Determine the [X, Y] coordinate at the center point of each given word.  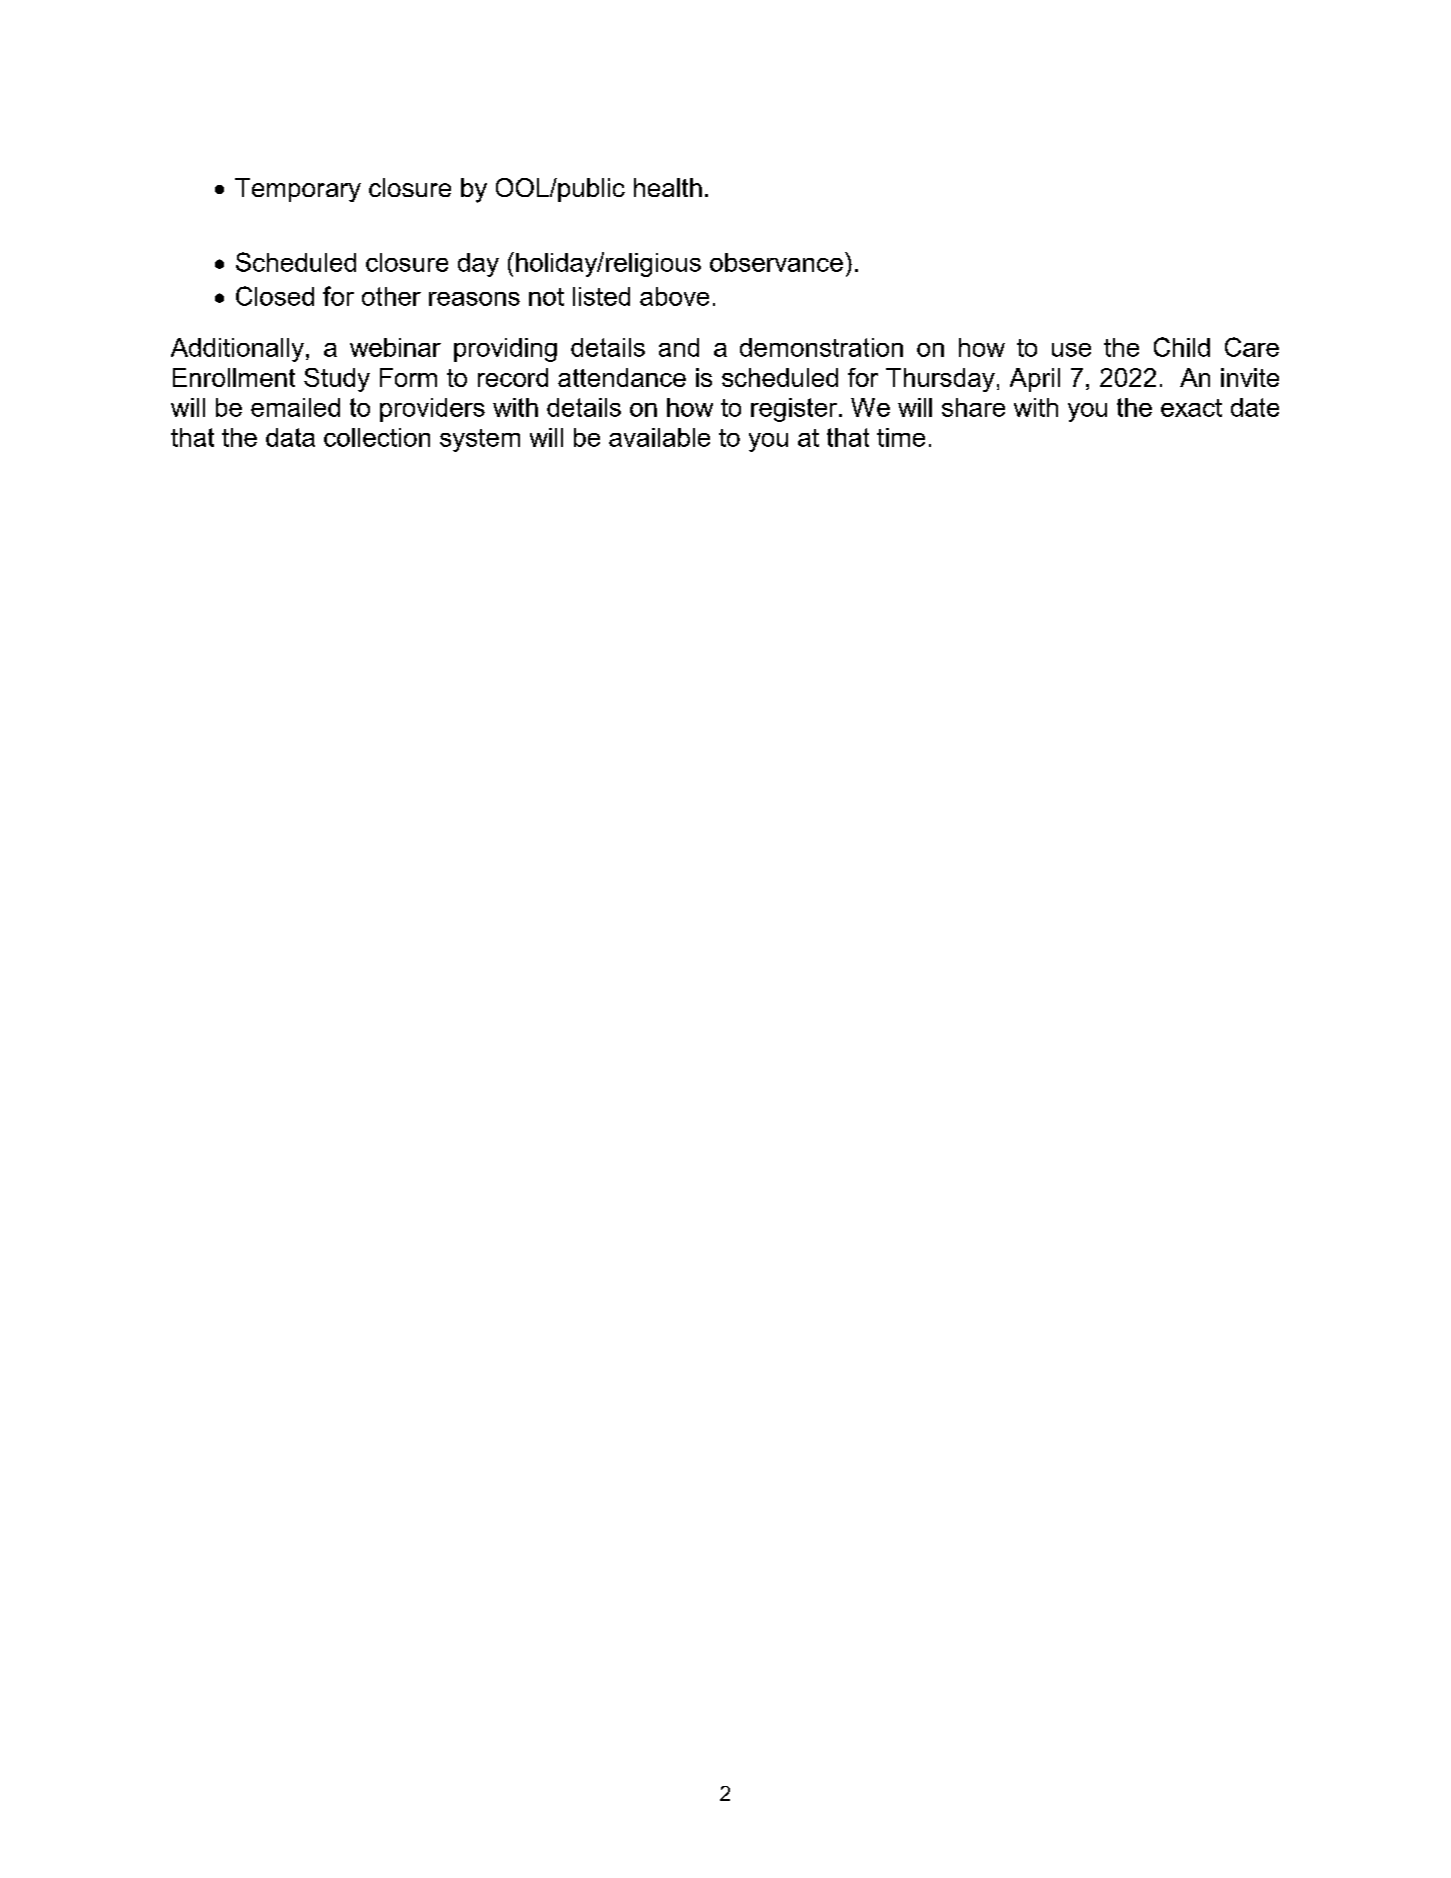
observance [776, 262]
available [659, 437]
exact [1191, 408]
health [668, 187]
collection [377, 437]
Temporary [298, 190]
